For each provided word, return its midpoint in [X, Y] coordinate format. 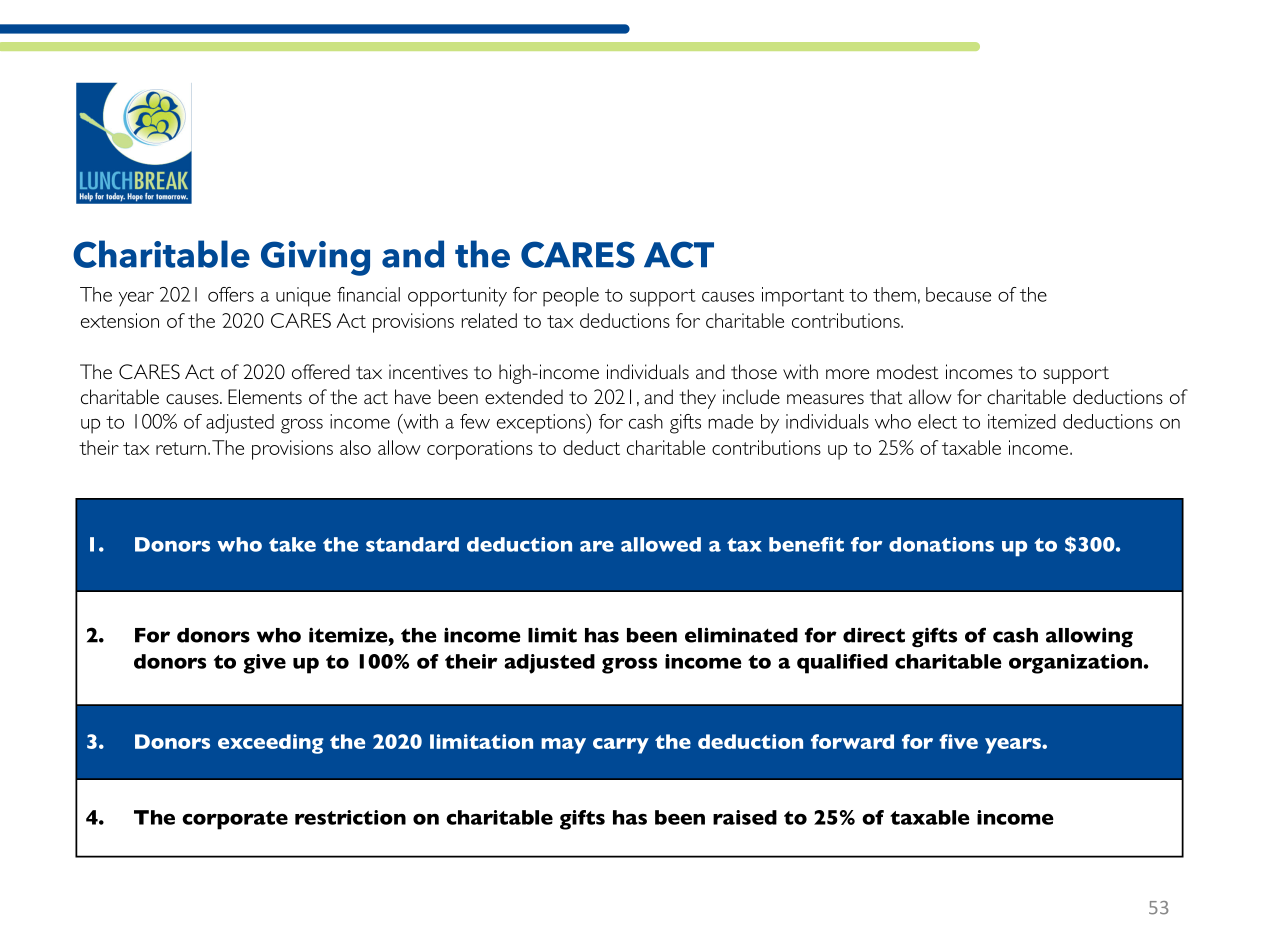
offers [231, 294]
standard [412, 544]
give [265, 664]
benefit [806, 544]
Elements [265, 396]
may [563, 746]
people [571, 297]
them [894, 294]
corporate [235, 820]
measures [825, 399]
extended [524, 396]
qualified [842, 664]
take [292, 544]
